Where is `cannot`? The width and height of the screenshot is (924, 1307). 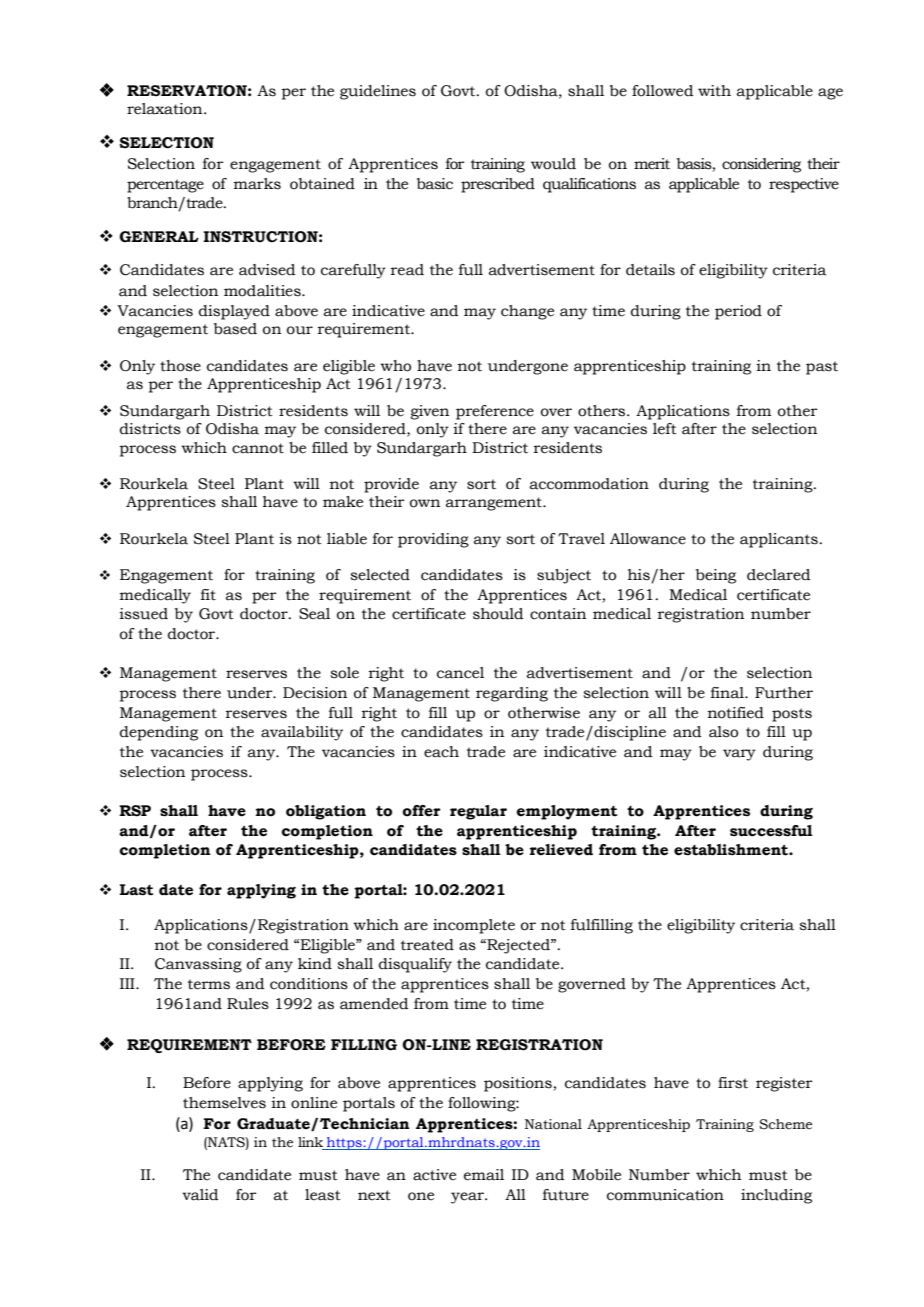 cannot is located at coordinates (258, 448).
